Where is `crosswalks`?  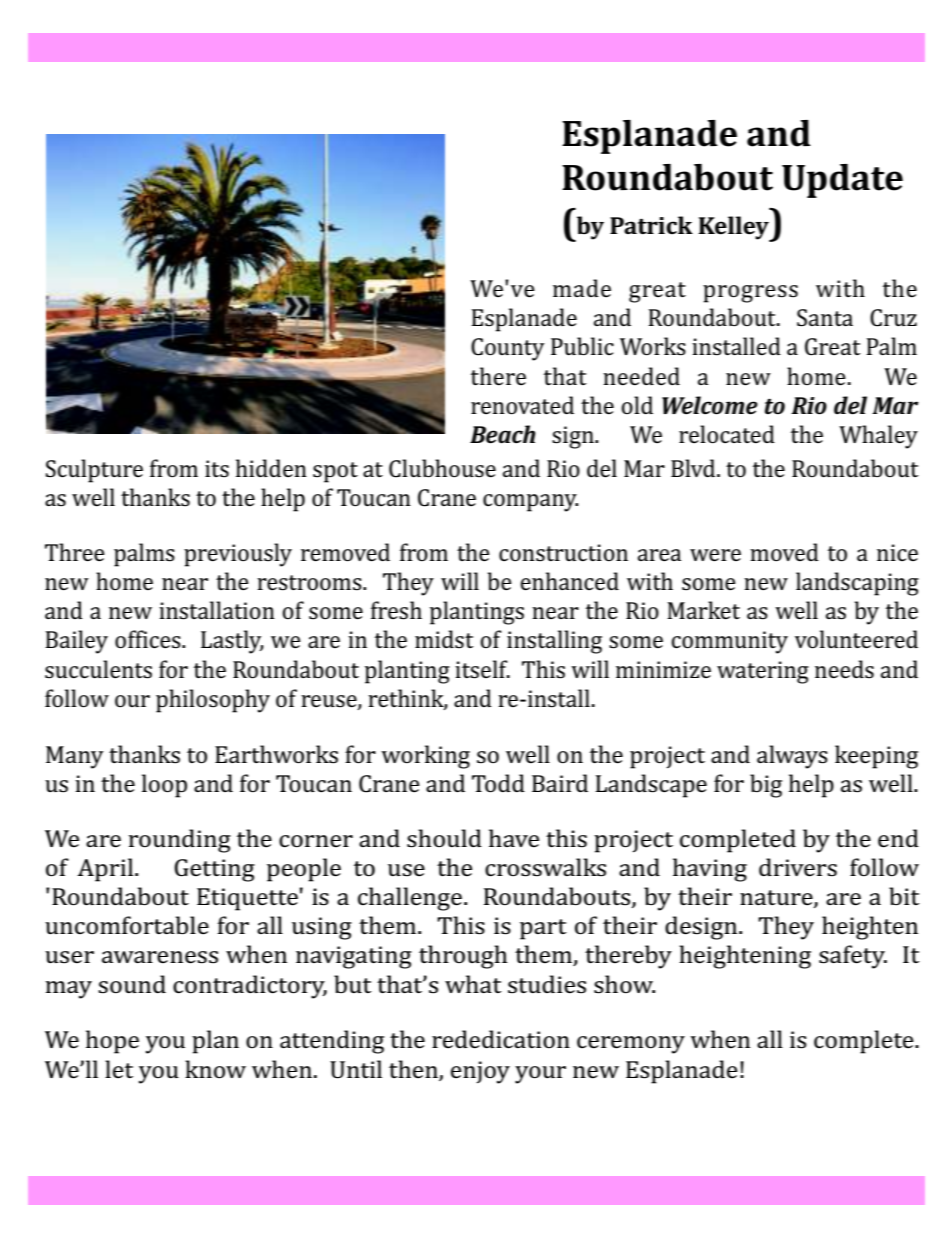 crosswalks is located at coordinates (545, 867).
